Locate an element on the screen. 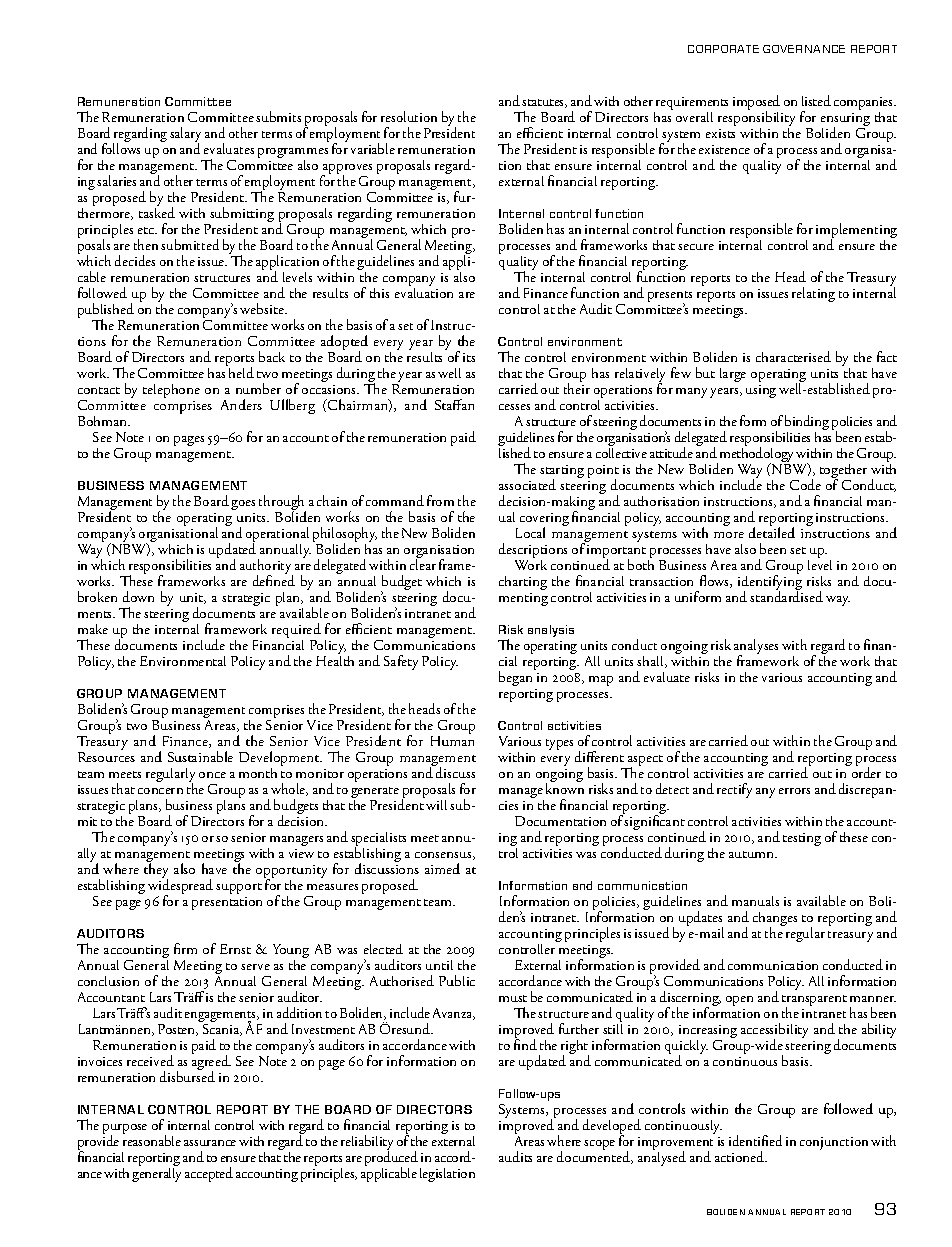 Image resolution: width=952 pixels, height=1247 pixels. binding is located at coordinates (807, 424).
